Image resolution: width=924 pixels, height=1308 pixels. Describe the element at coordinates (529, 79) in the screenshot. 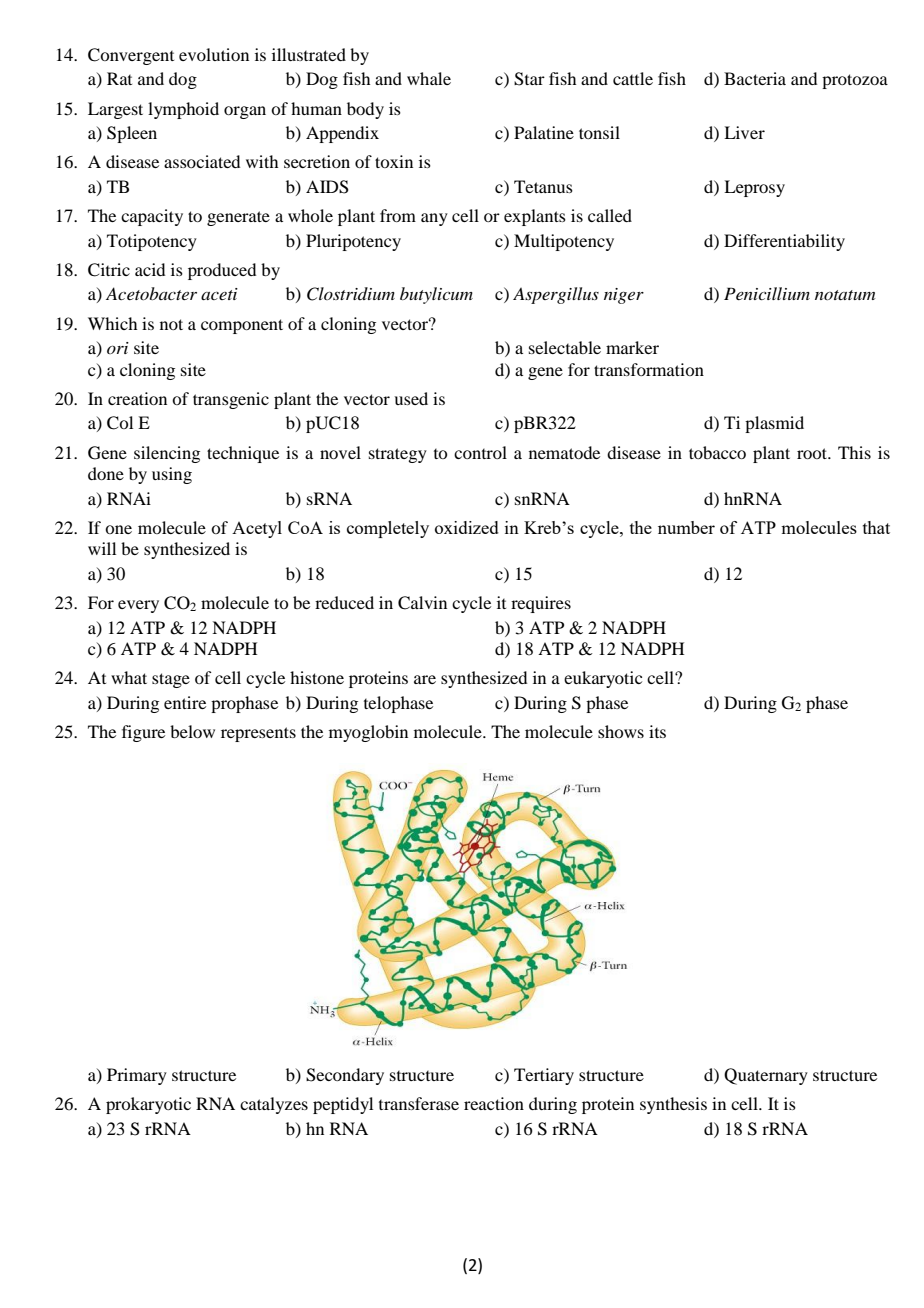

I see `Star` at that location.
